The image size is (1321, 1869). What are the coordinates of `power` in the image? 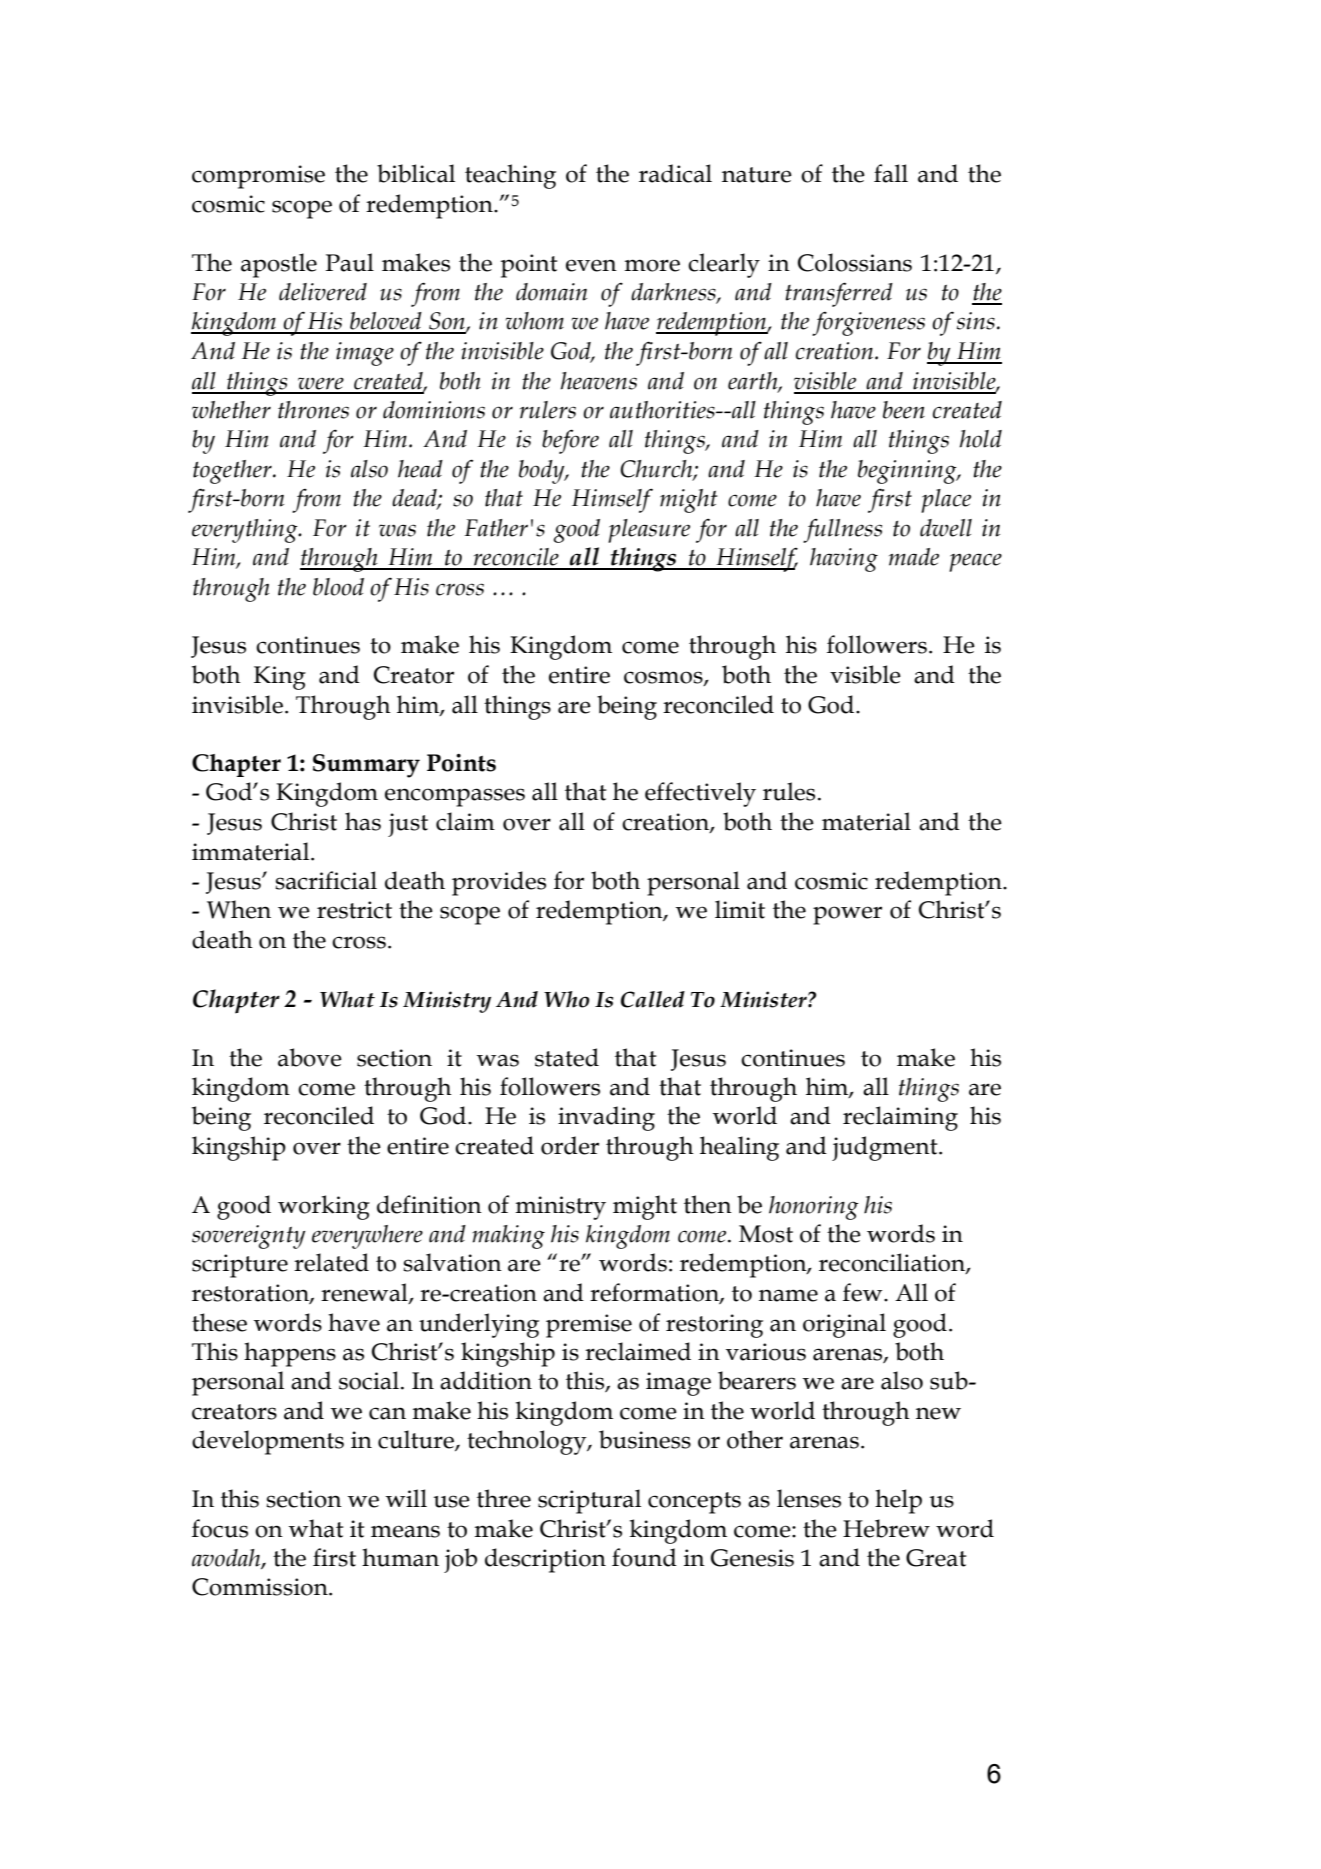 It's located at (847, 915).
